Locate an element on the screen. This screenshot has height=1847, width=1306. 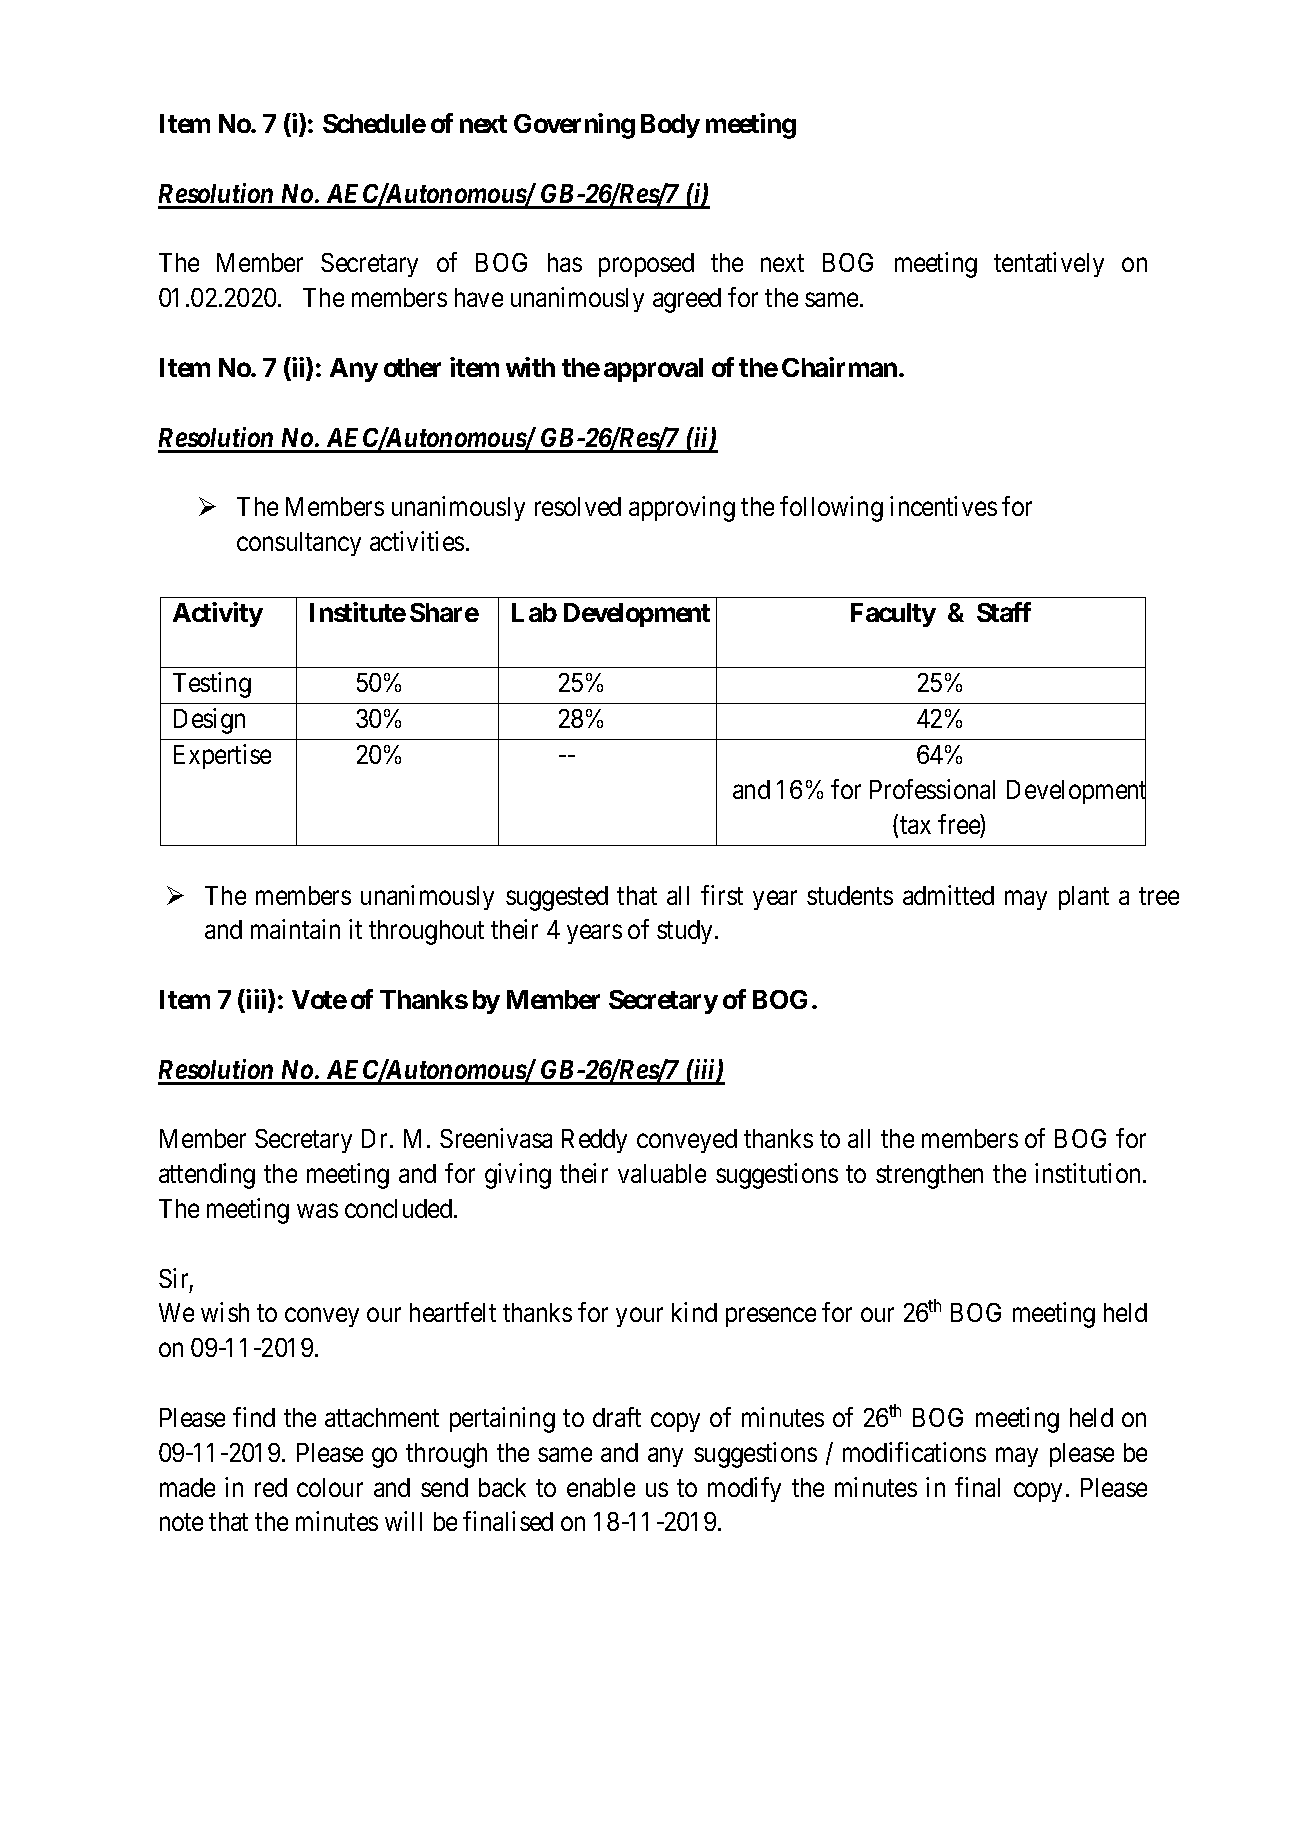
plant is located at coordinates (1084, 898).
